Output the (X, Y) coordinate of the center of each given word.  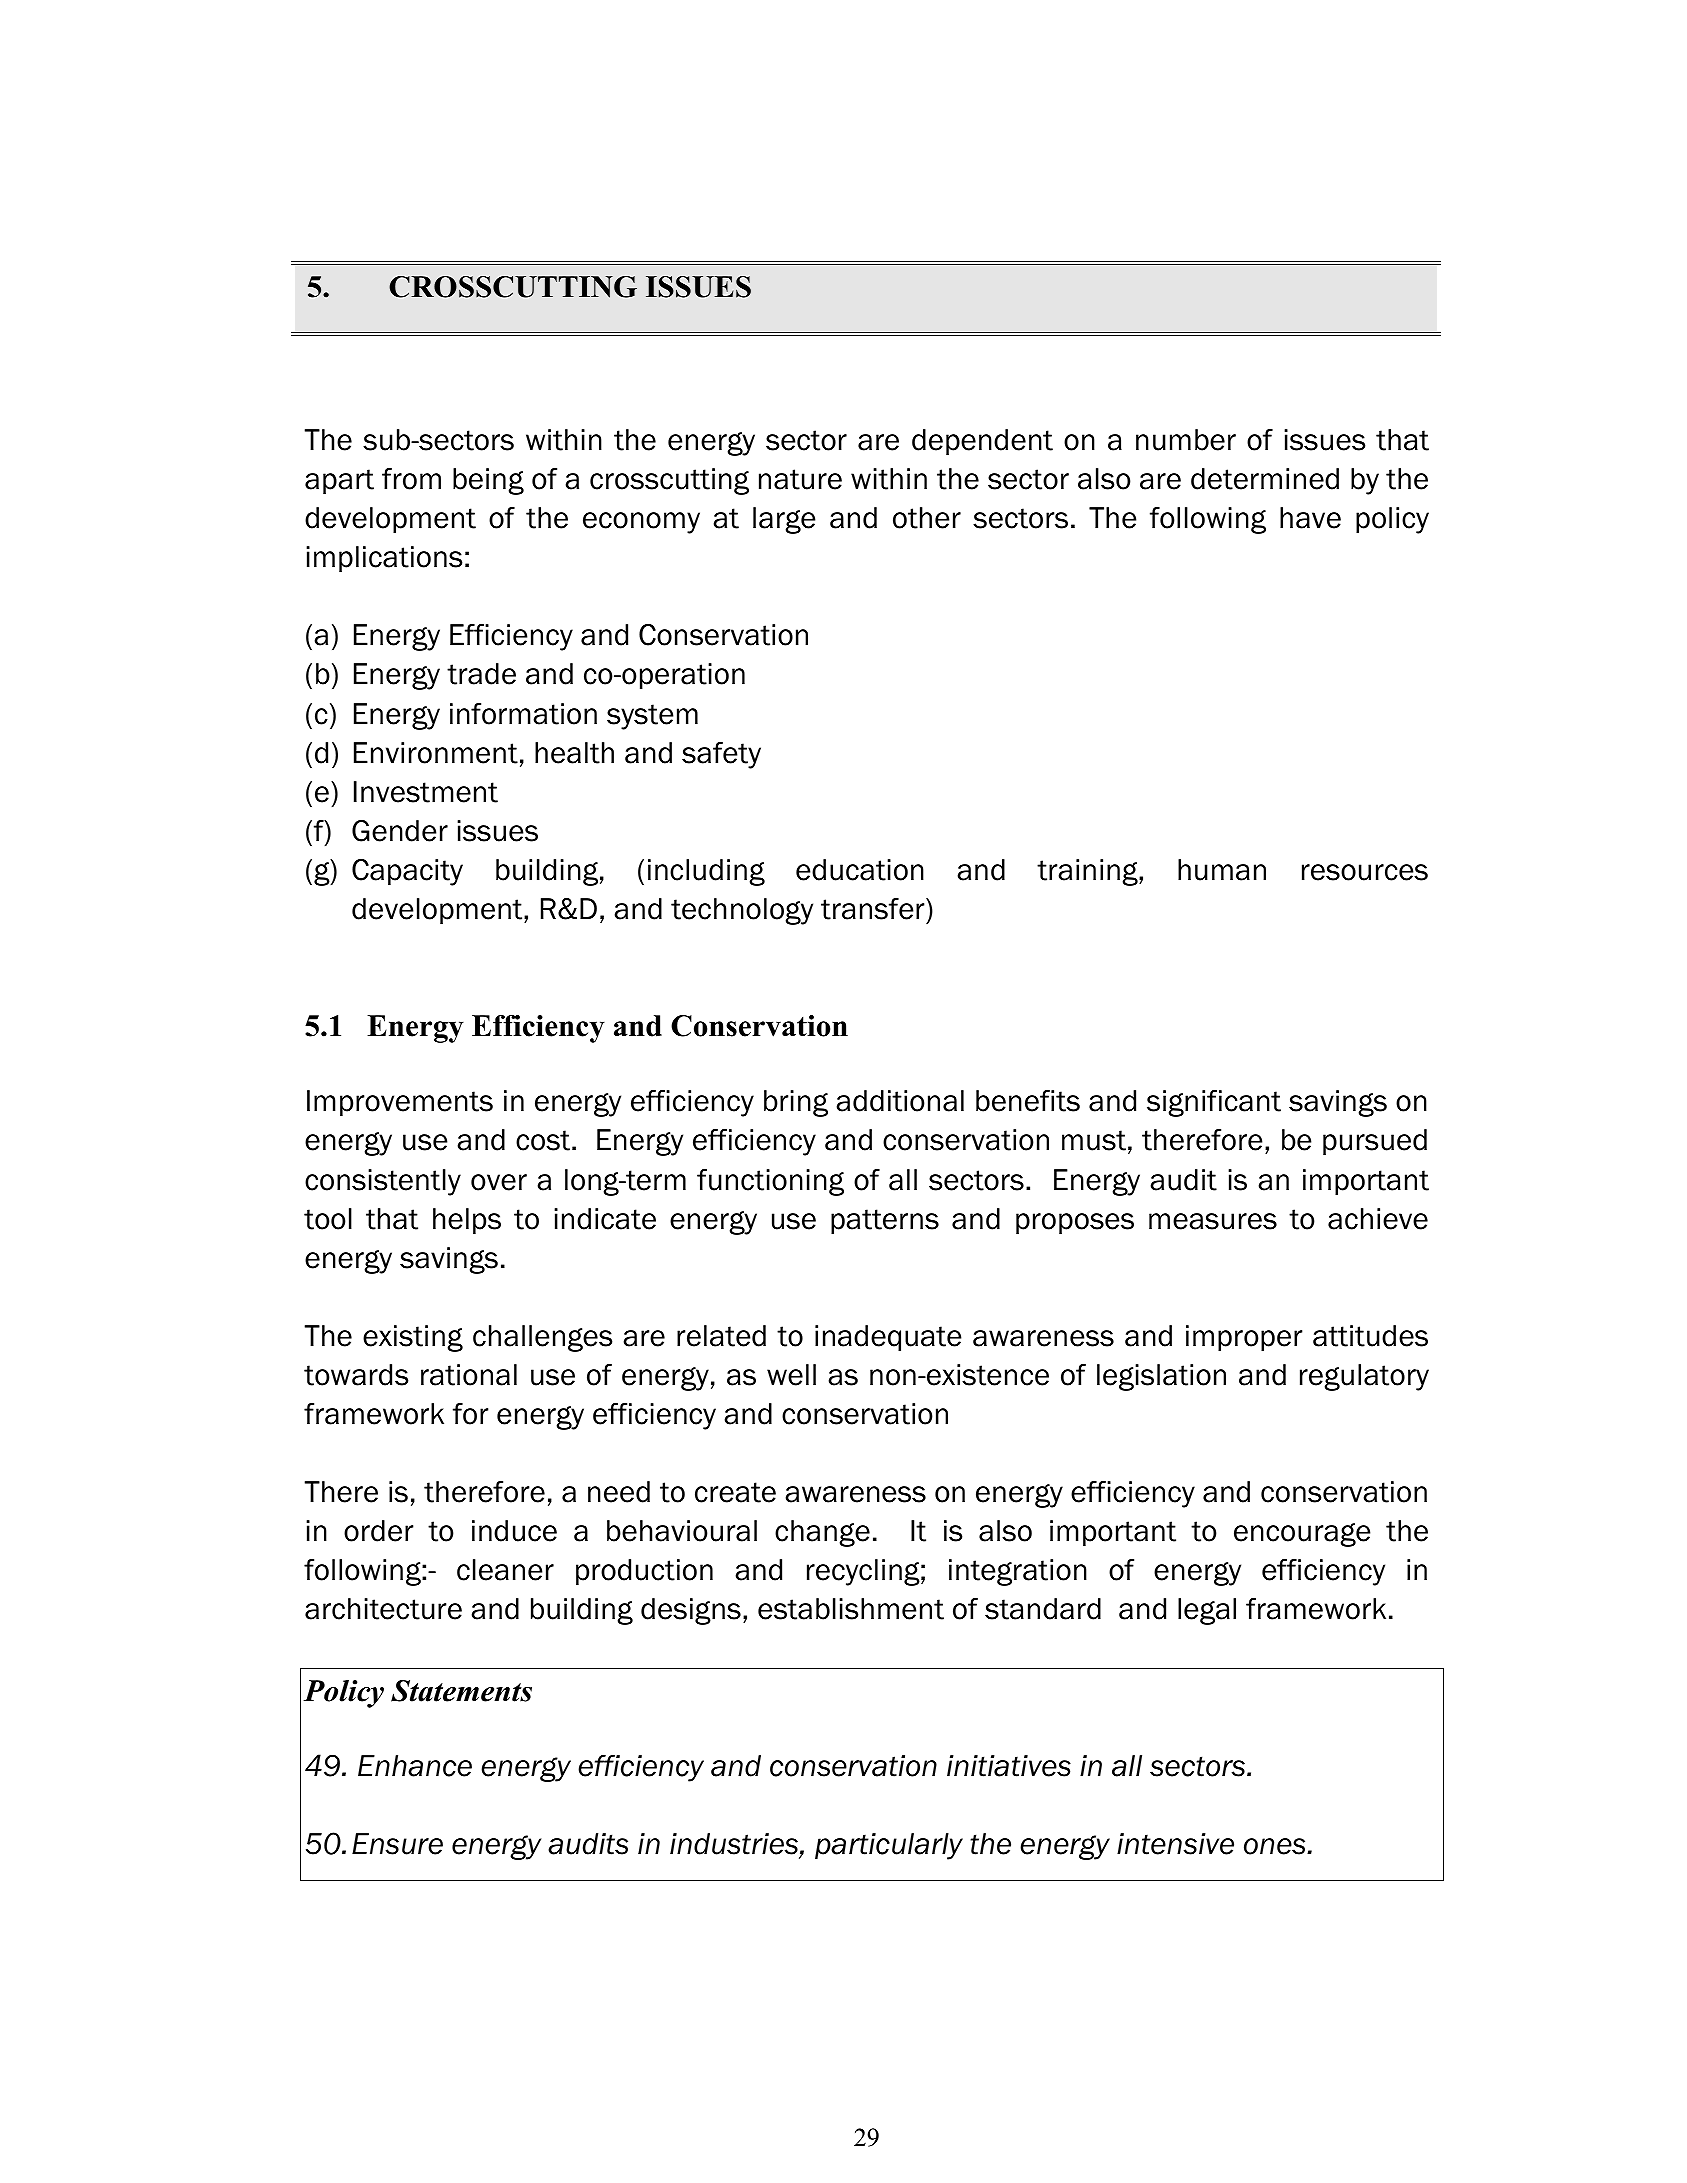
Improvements (400, 1103)
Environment (436, 753)
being (488, 481)
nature (800, 479)
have (1310, 518)
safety (721, 755)
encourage (1302, 1535)
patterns (885, 1221)
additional (900, 1101)
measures (1213, 1221)
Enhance (415, 1766)
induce (514, 1531)
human (1222, 870)
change (822, 1533)
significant (1214, 1103)
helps (467, 1221)
